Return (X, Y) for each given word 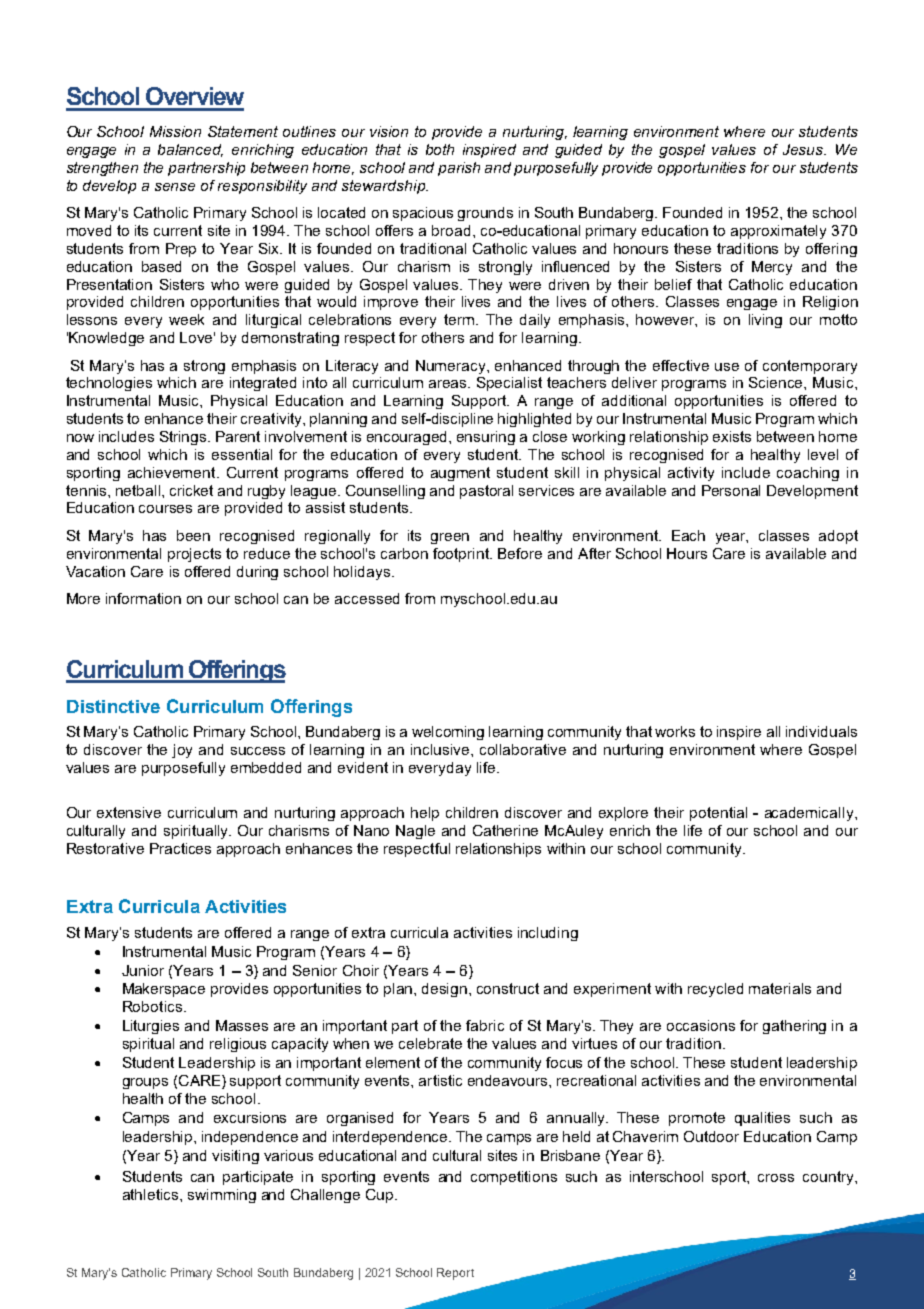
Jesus (804, 149)
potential (718, 814)
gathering (794, 1027)
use (727, 367)
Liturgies (151, 1027)
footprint (462, 555)
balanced (190, 150)
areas (449, 384)
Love (197, 337)
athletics (152, 1194)
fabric (485, 1025)
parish (459, 169)
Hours (687, 553)
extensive (129, 812)
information (143, 598)
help (425, 814)
